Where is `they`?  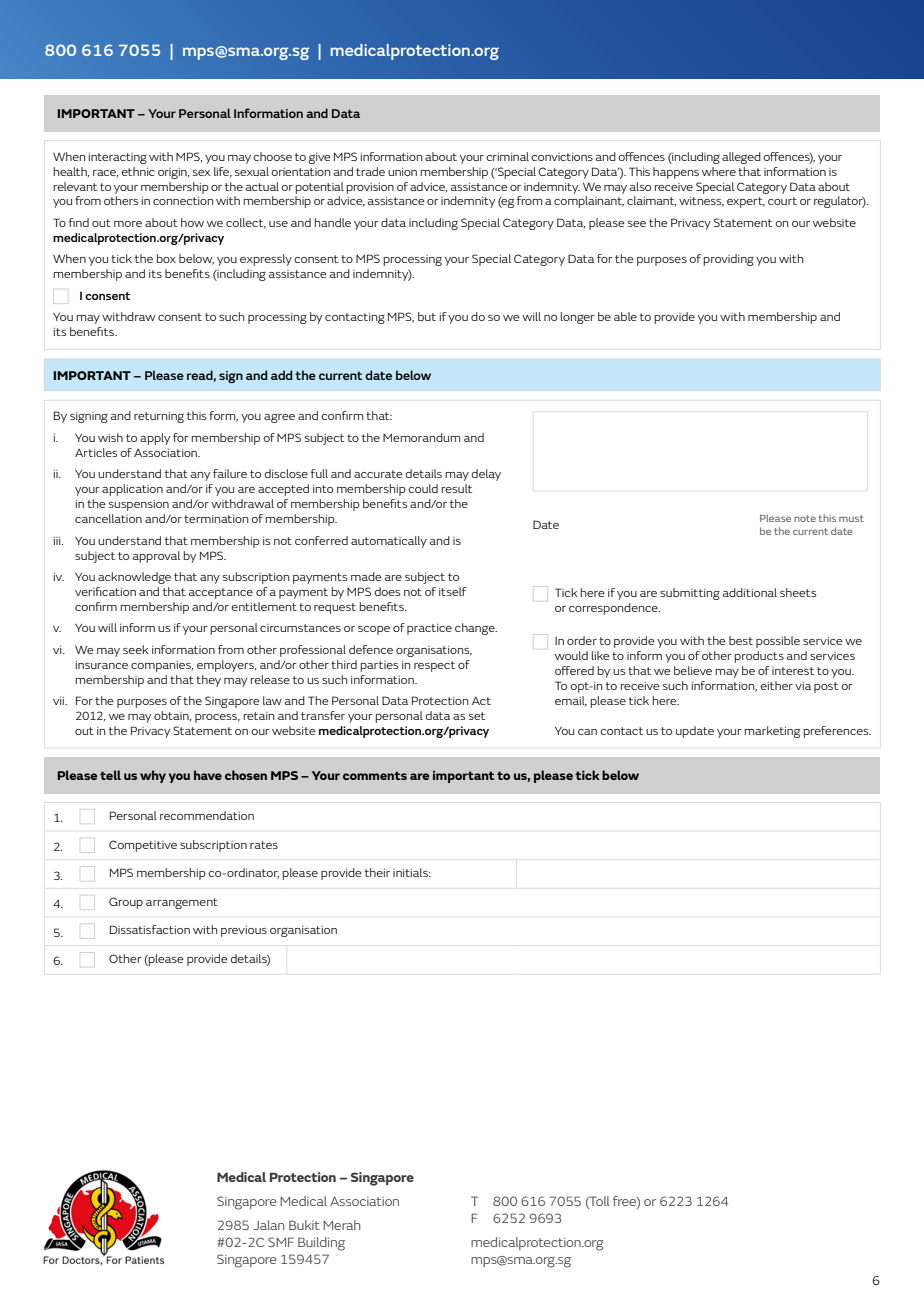
they is located at coordinates (208, 681).
